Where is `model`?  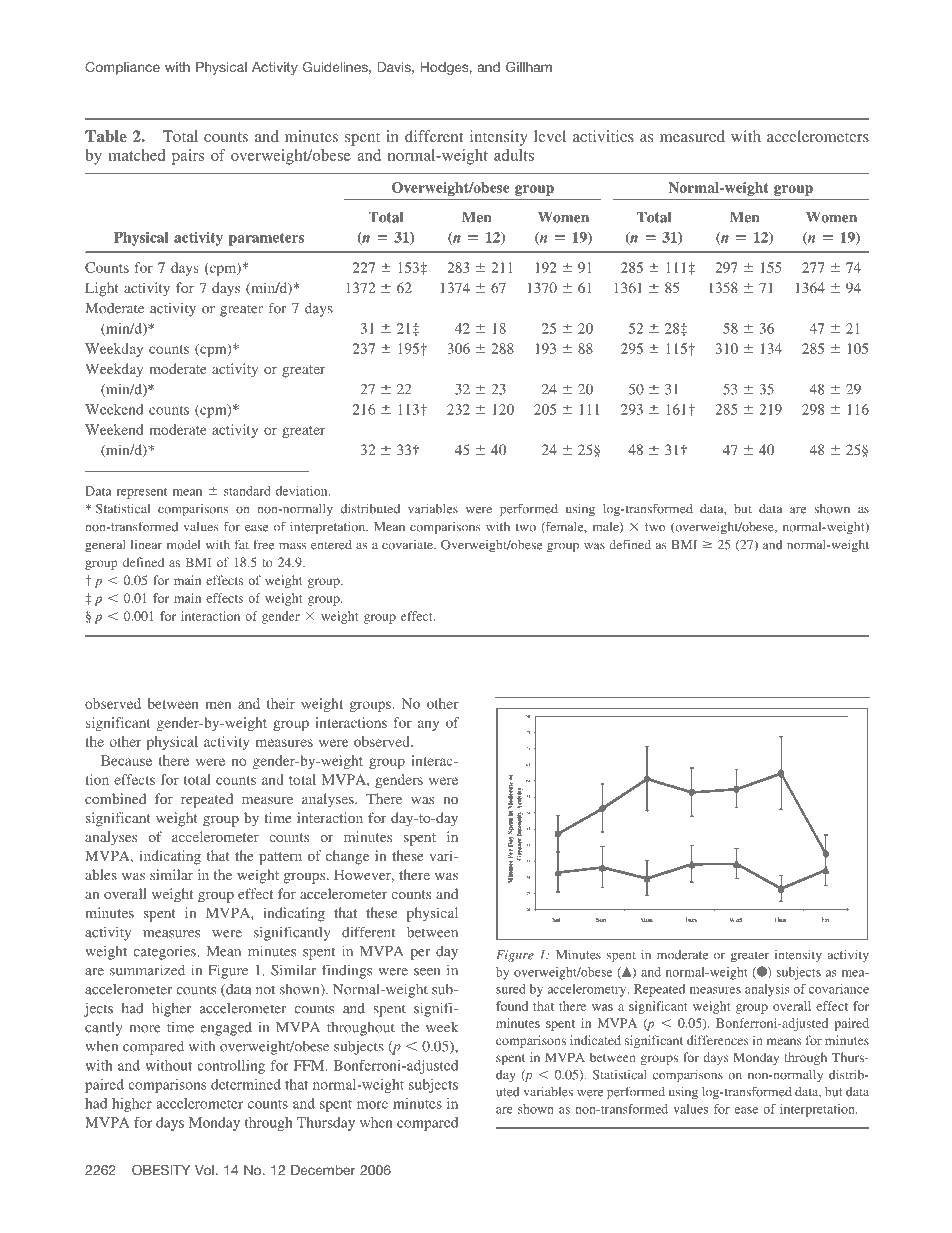 model is located at coordinates (183, 545).
